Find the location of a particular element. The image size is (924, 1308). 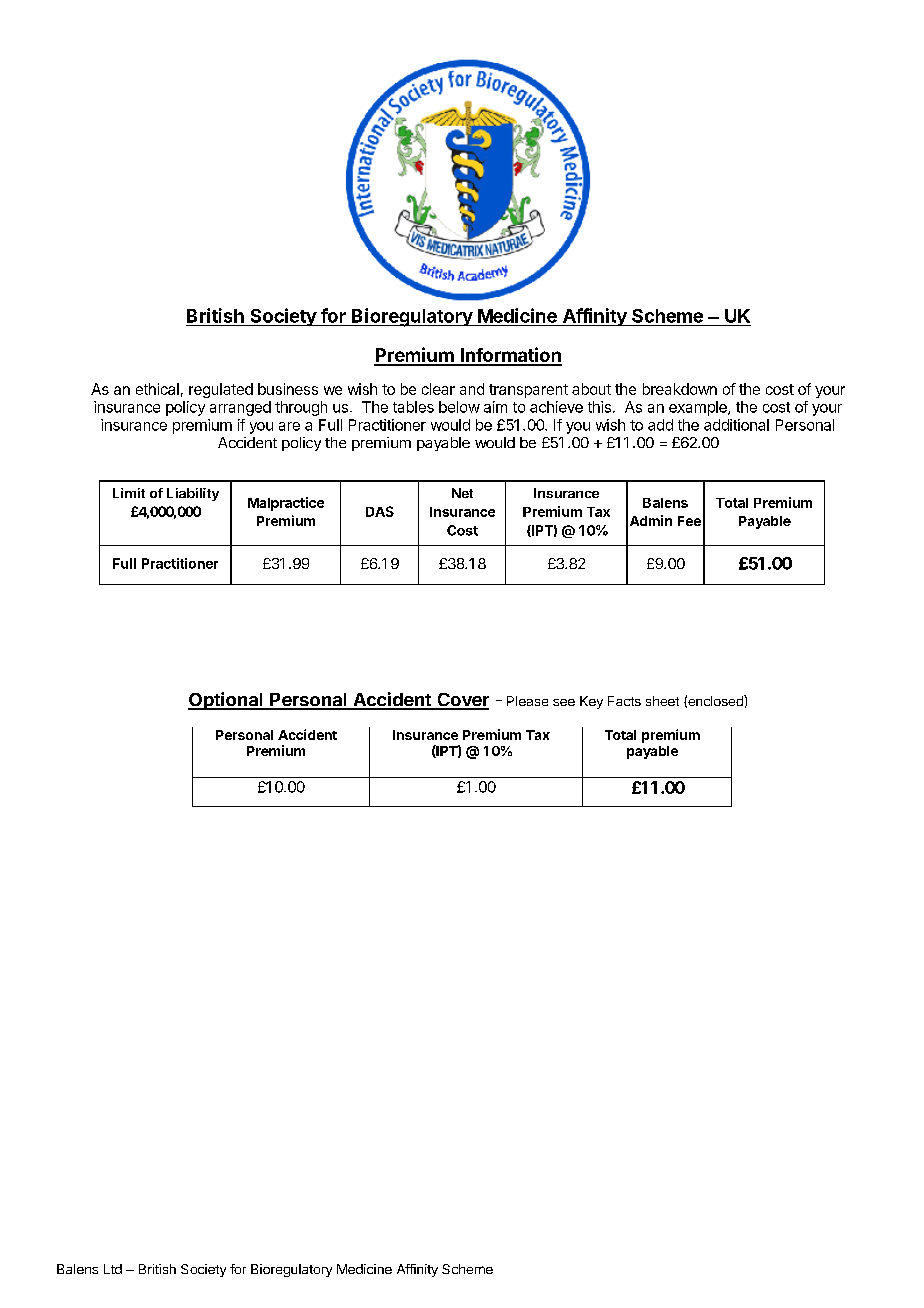

tables is located at coordinates (413, 407).
